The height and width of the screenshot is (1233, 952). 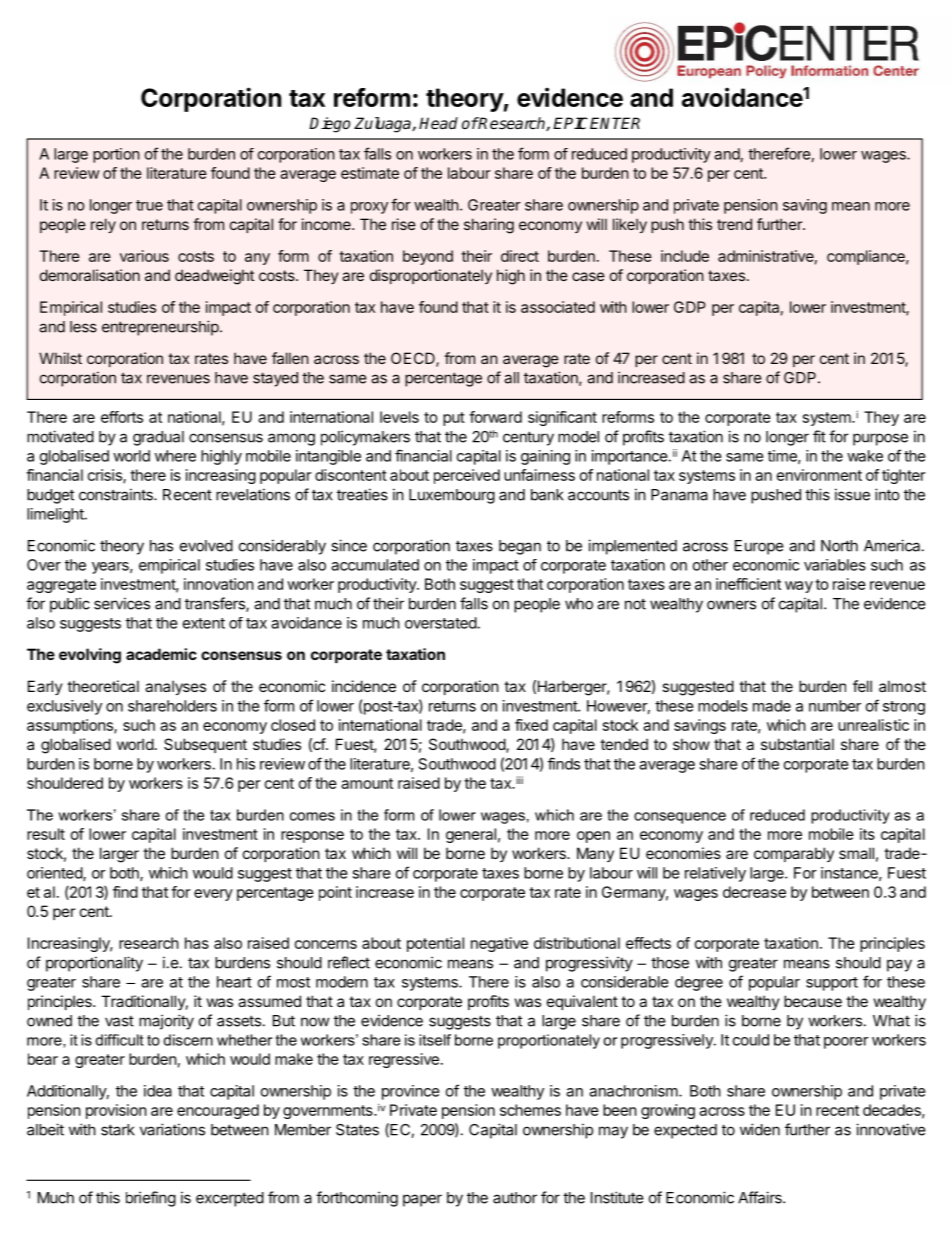 I want to click on briefing, so click(x=151, y=1199).
